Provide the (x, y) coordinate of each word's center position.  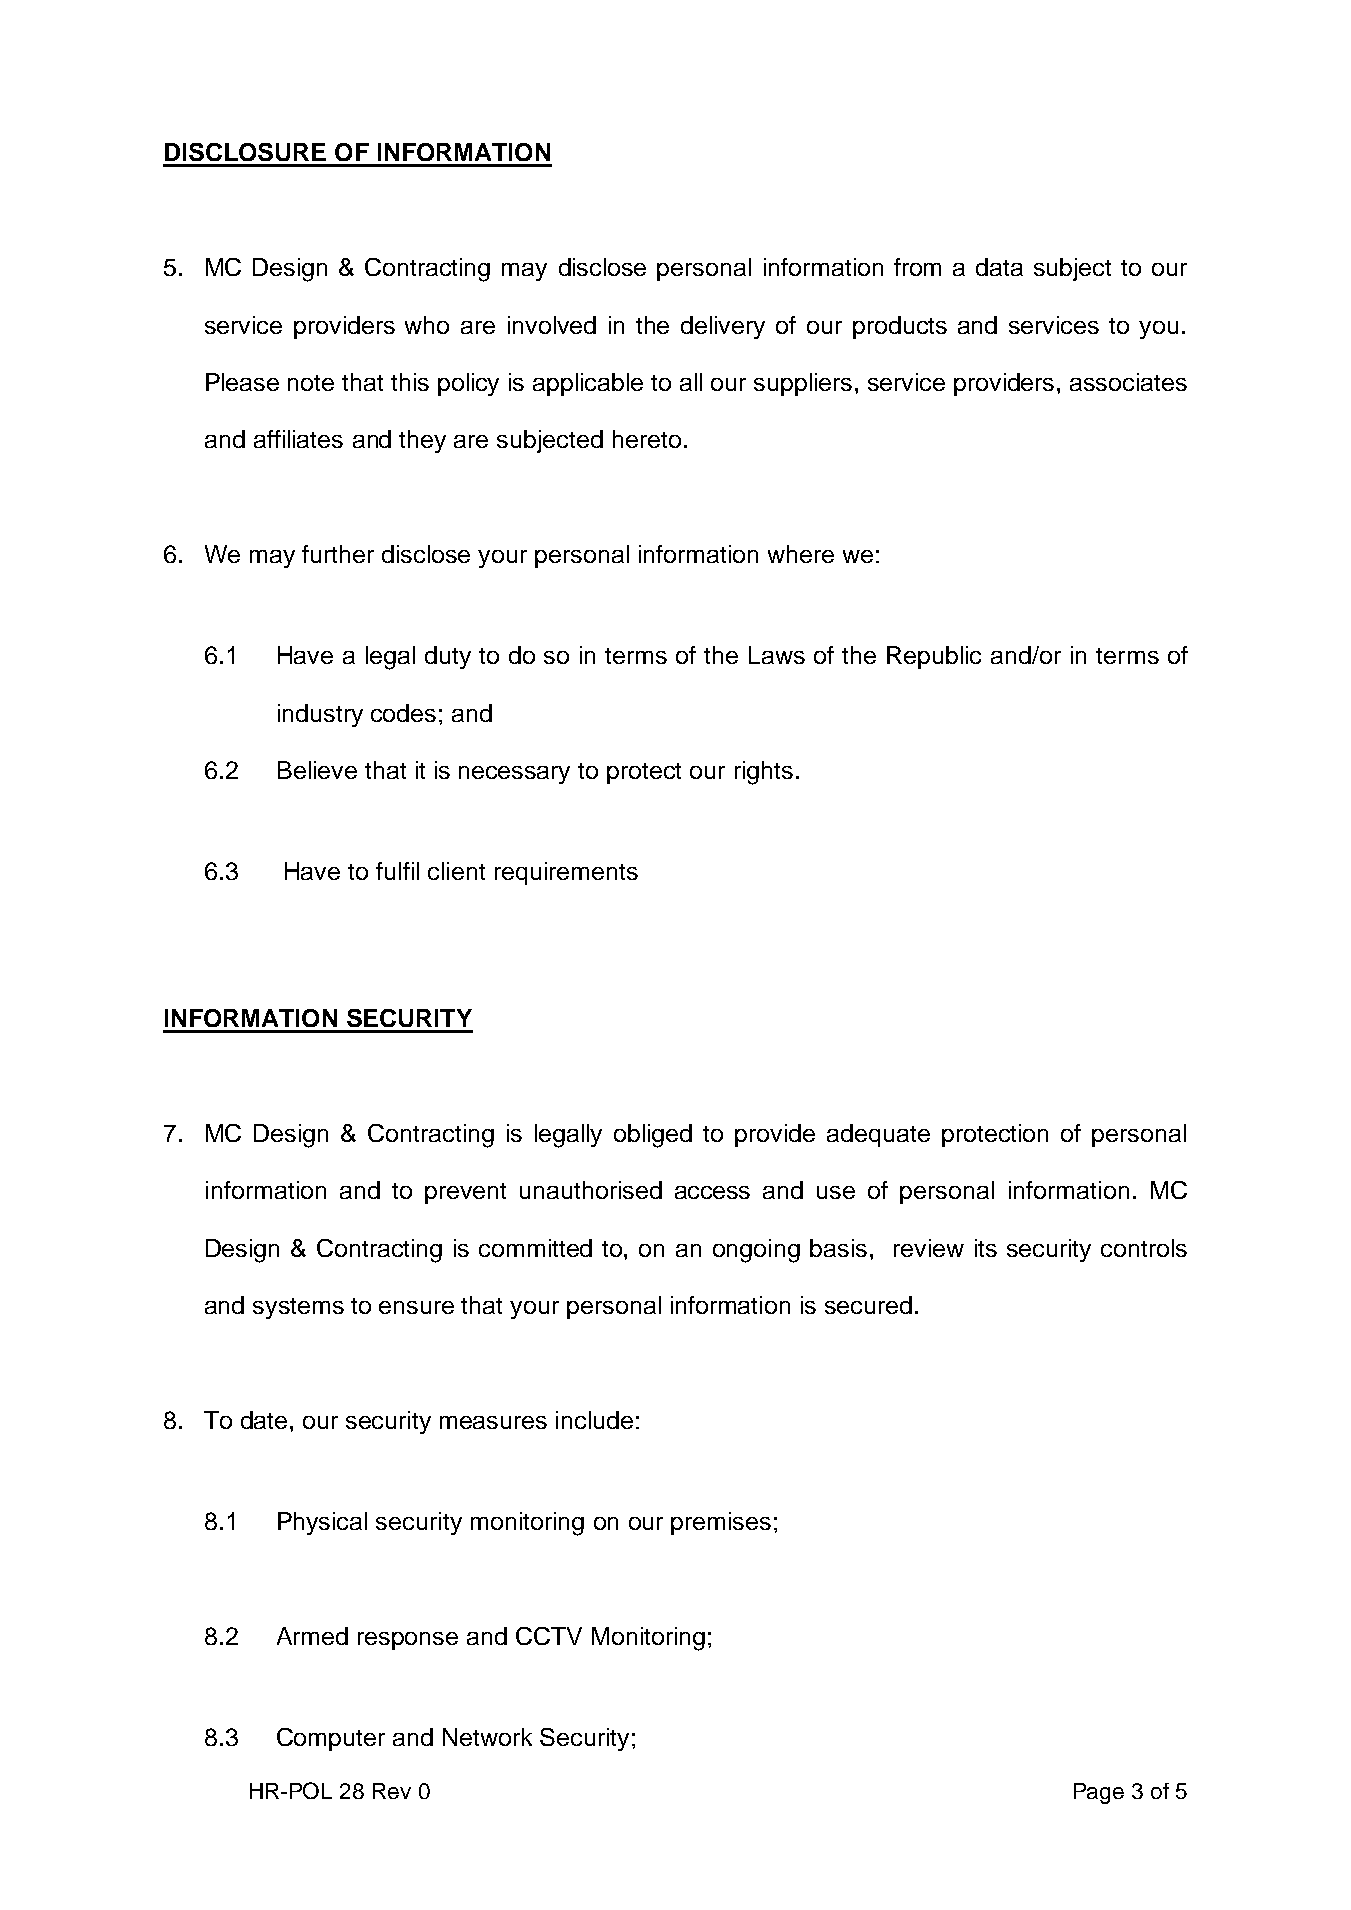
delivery (723, 327)
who (427, 325)
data (999, 267)
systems (298, 1308)
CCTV (549, 1636)
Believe (317, 770)
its (986, 1248)
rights (764, 773)
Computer (331, 1739)
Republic (934, 657)
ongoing (756, 1251)
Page (1099, 1793)
